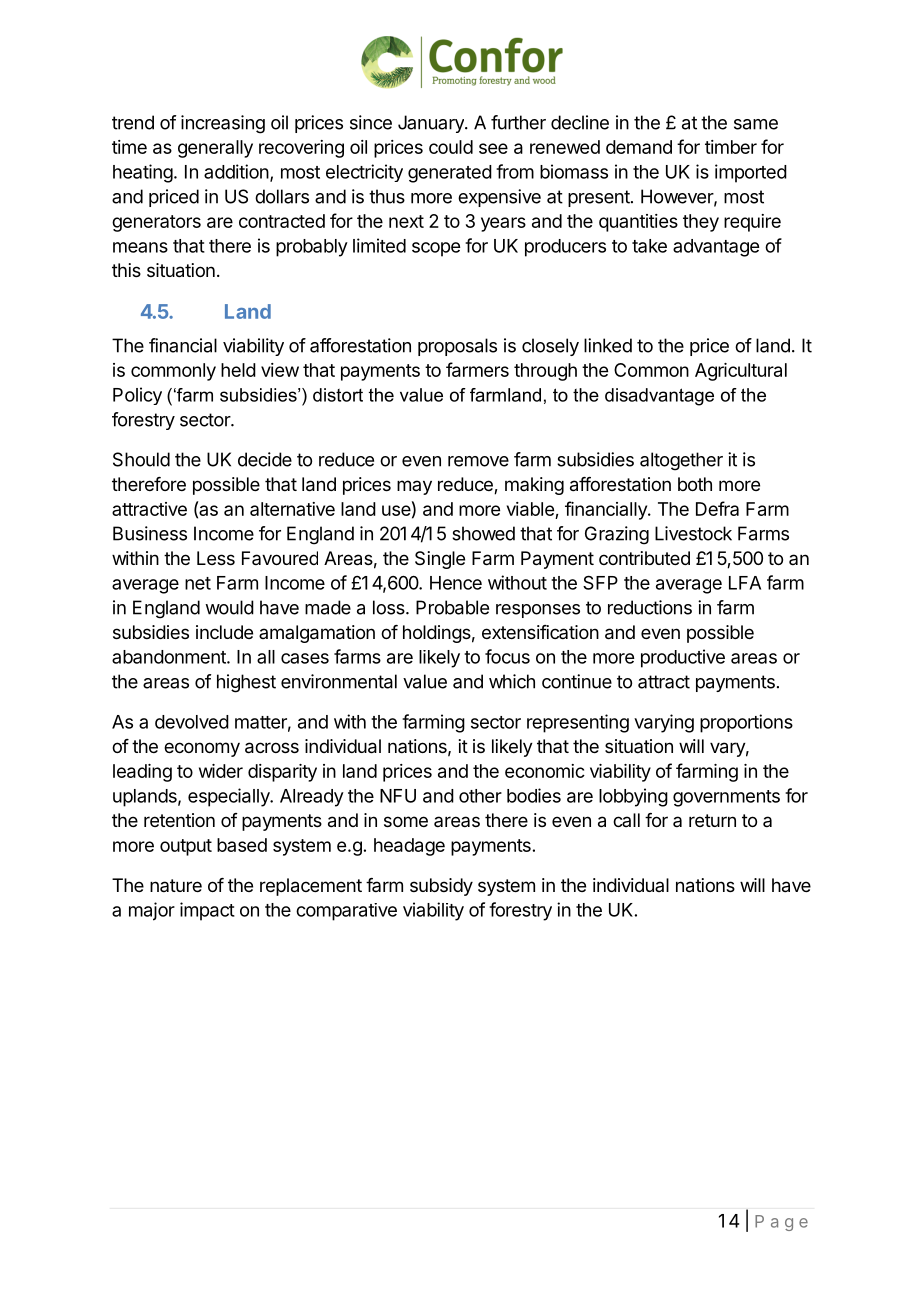 Image resolution: width=924 pixels, height=1308 pixels. What do you see at coordinates (238, 370) in the screenshot?
I see `held` at bounding box center [238, 370].
